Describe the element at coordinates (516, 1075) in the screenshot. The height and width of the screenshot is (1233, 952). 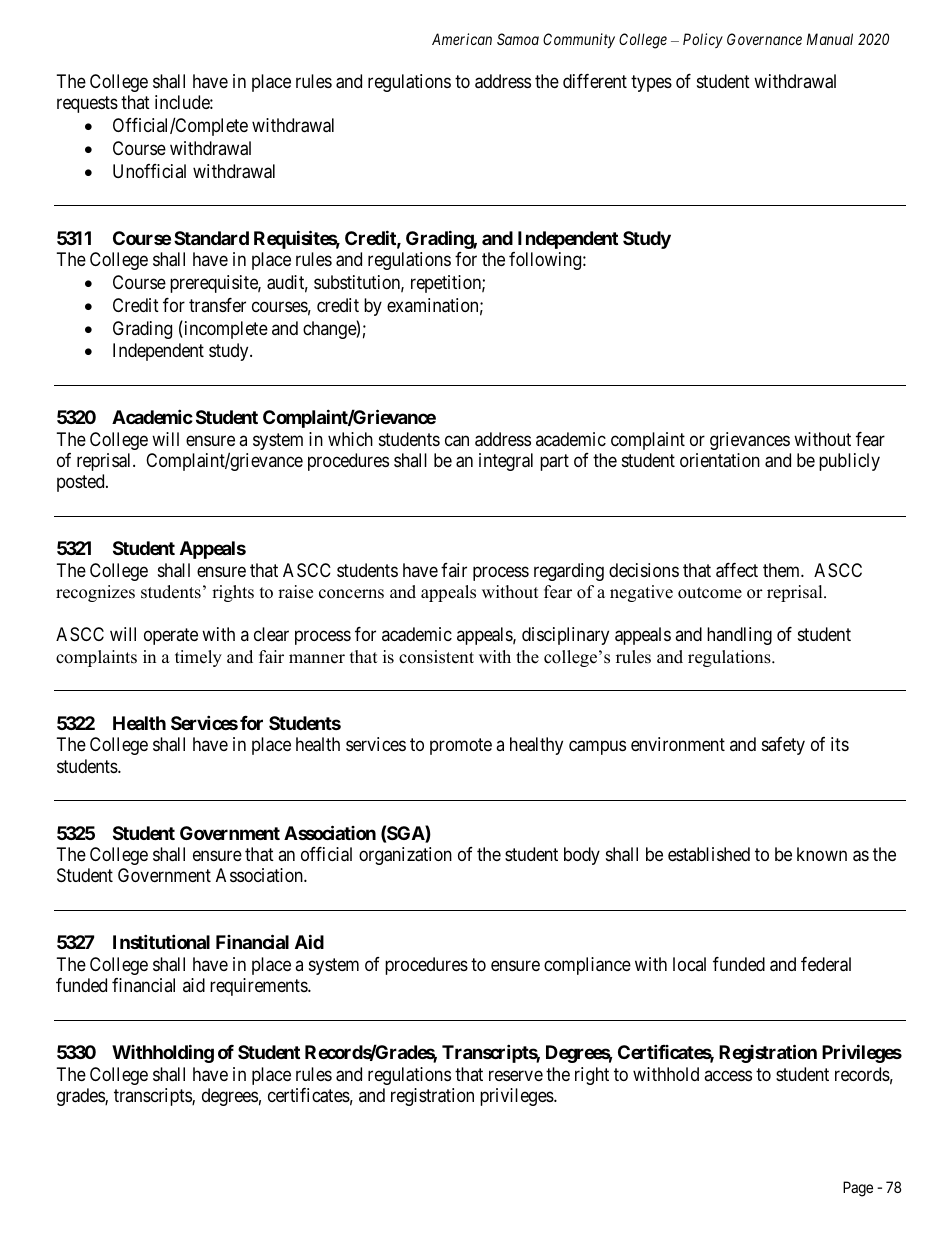
I see `reserve` at that location.
